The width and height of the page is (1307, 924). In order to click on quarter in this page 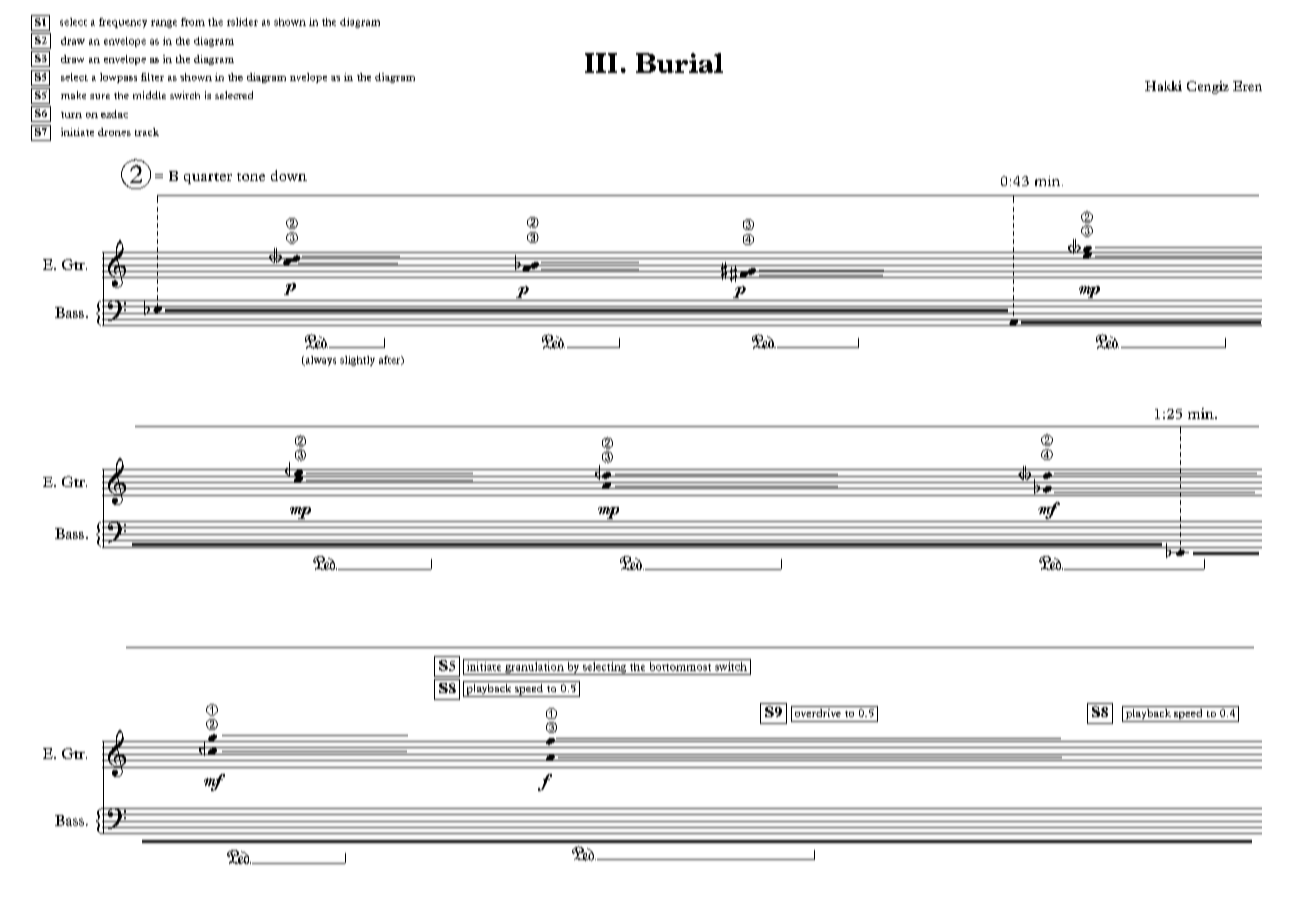, I will do `click(208, 178)`.
